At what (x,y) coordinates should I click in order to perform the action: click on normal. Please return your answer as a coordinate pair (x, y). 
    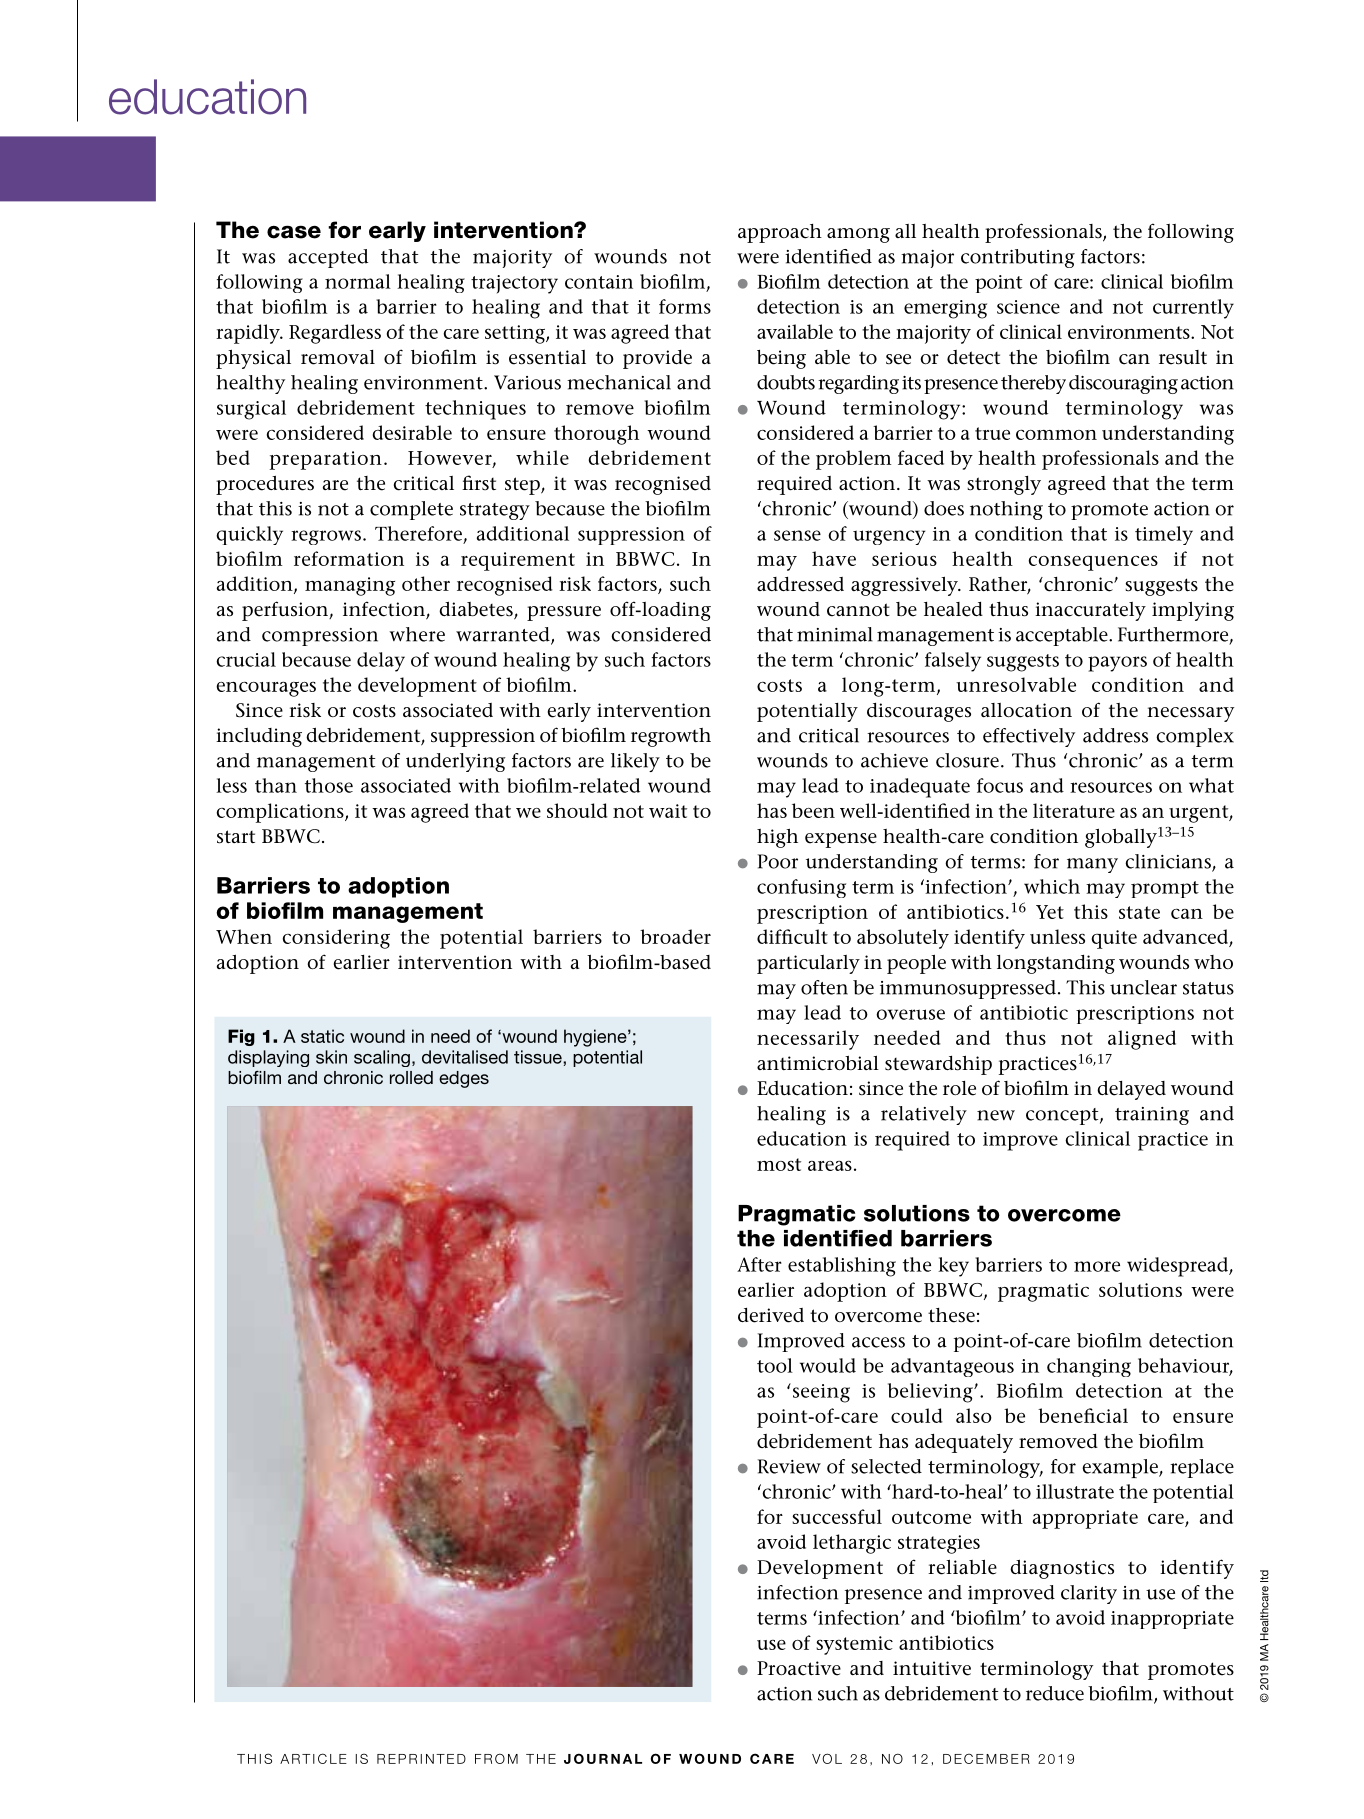
    Looking at the image, I should click on (358, 281).
